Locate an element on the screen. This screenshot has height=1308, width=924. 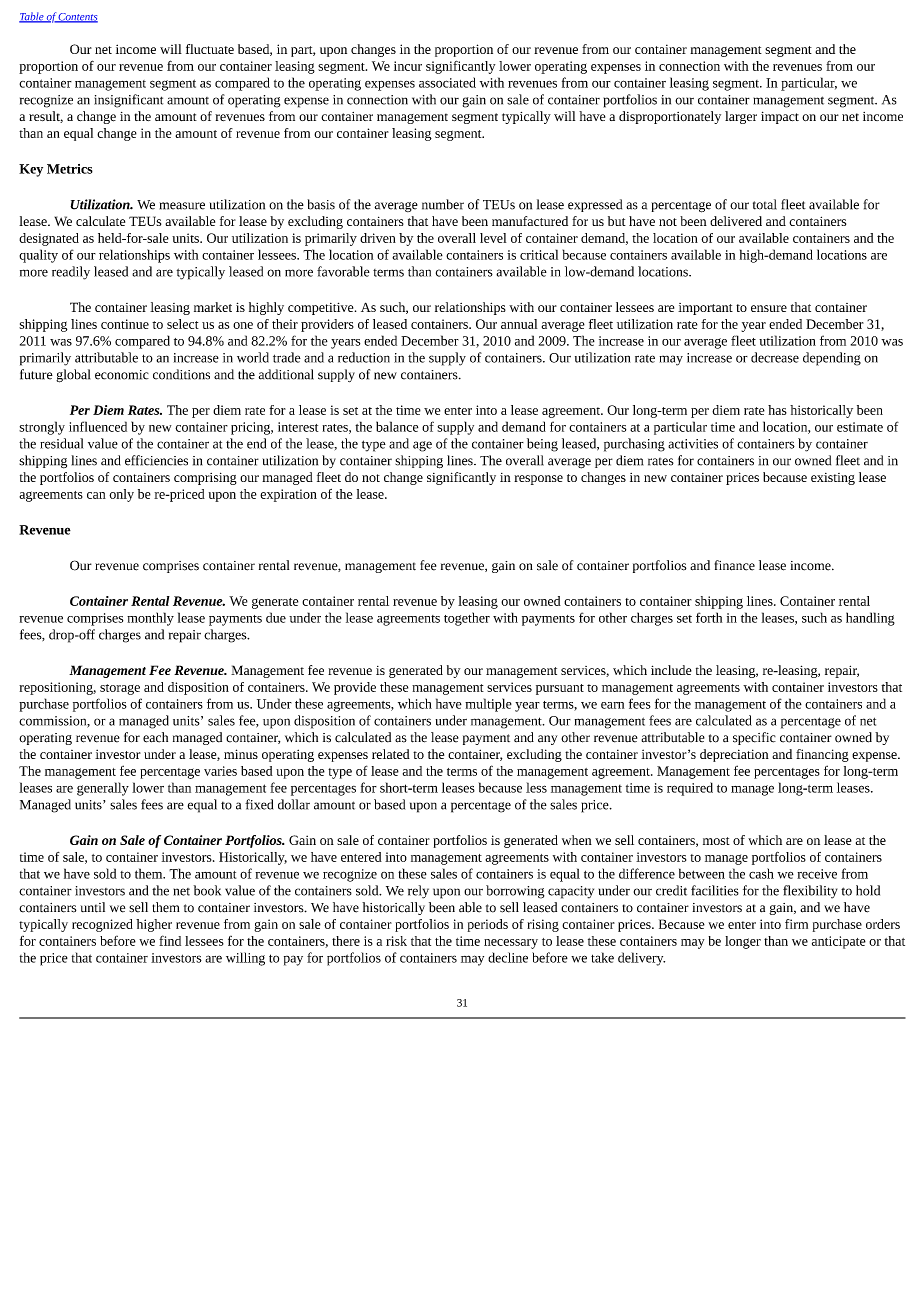
impact is located at coordinates (780, 117).
